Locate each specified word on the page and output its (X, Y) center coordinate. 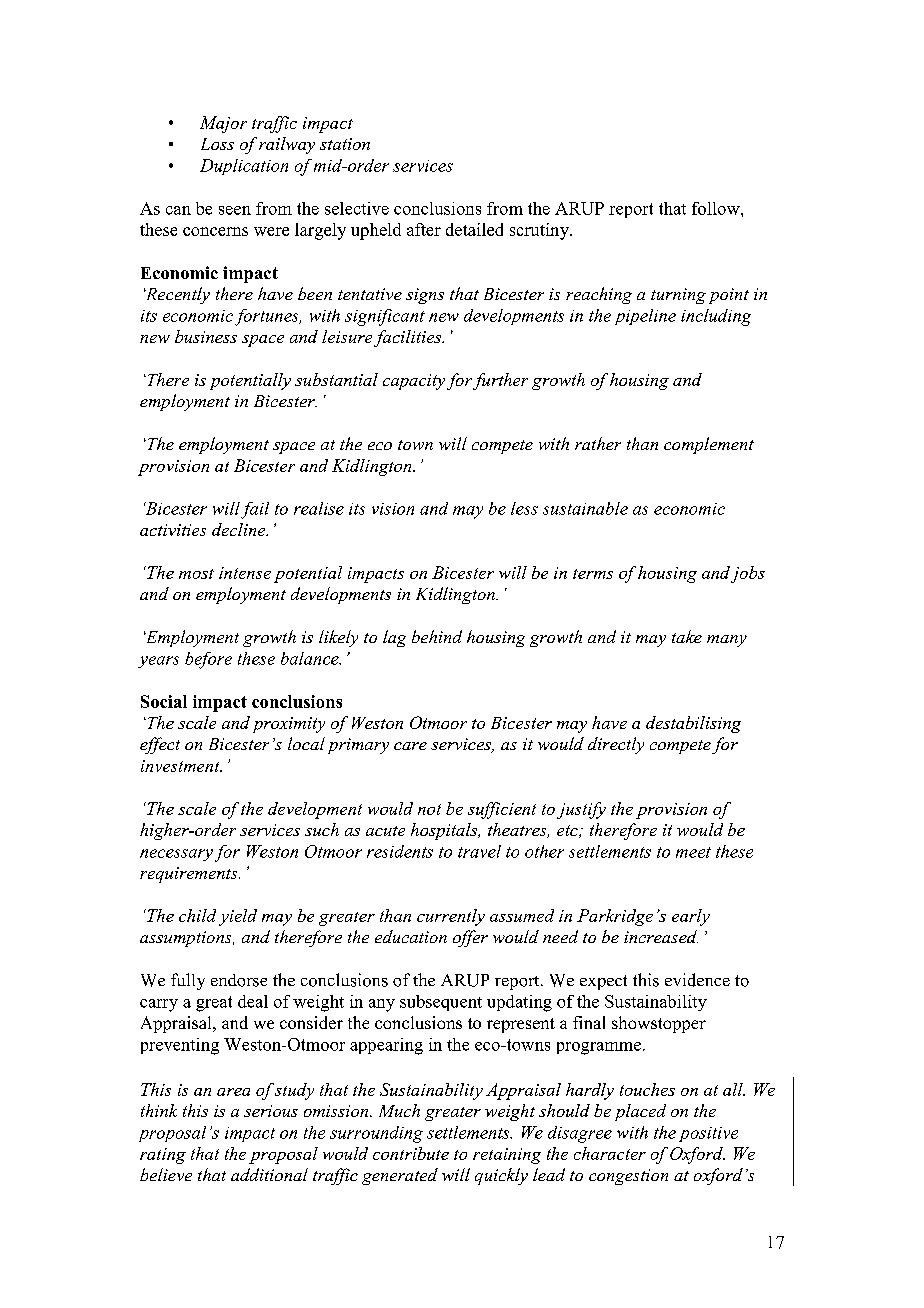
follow (717, 208)
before (208, 660)
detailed (474, 229)
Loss (217, 144)
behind (437, 636)
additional (269, 1174)
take (687, 636)
